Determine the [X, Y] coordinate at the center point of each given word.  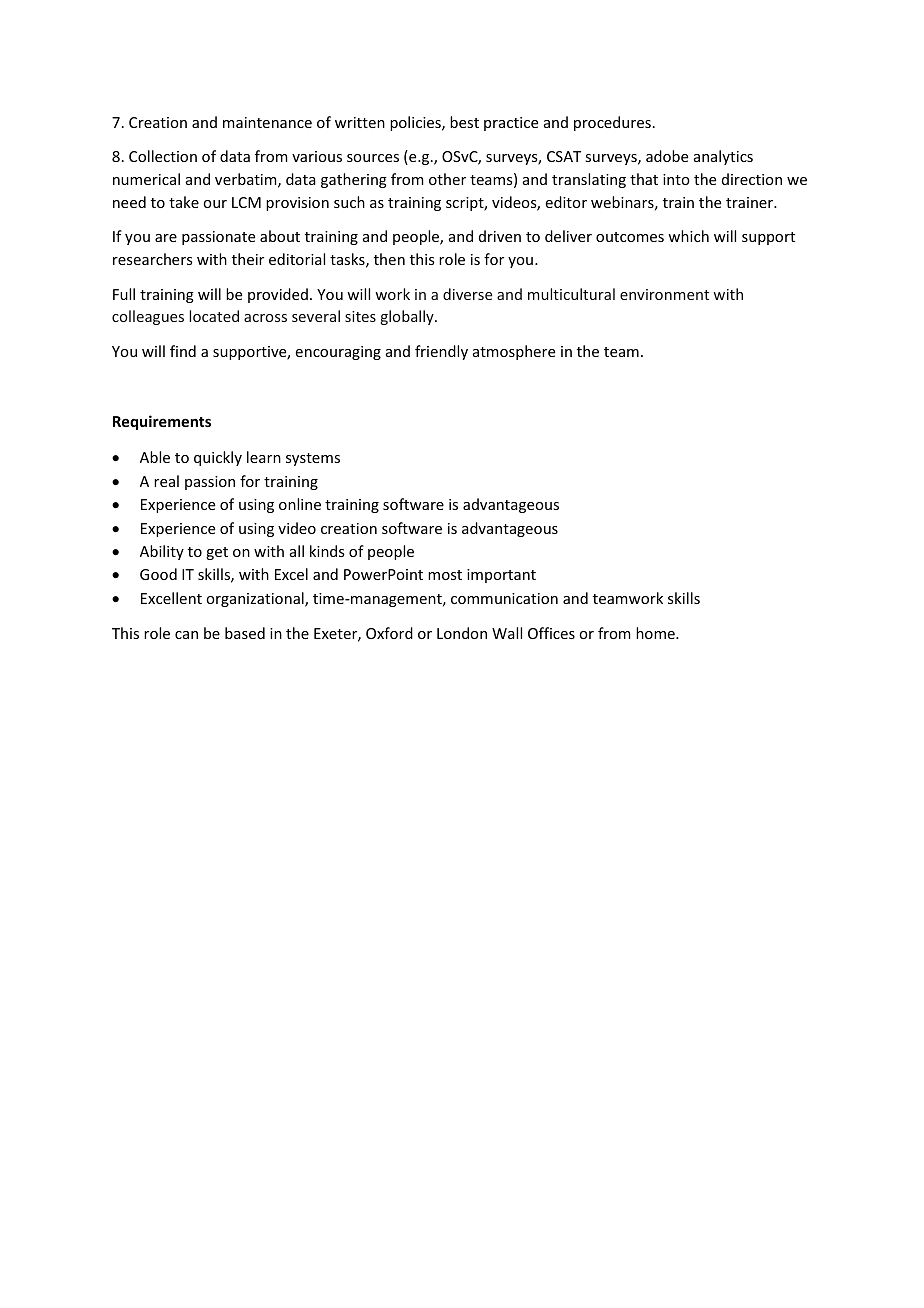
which [688, 236]
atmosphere [514, 352]
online [300, 504]
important [501, 576]
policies [416, 123]
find [183, 351]
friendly [441, 352]
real [166, 481]
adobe [667, 156]
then [389, 259]
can [186, 635]
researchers [152, 259]
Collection [163, 156]
